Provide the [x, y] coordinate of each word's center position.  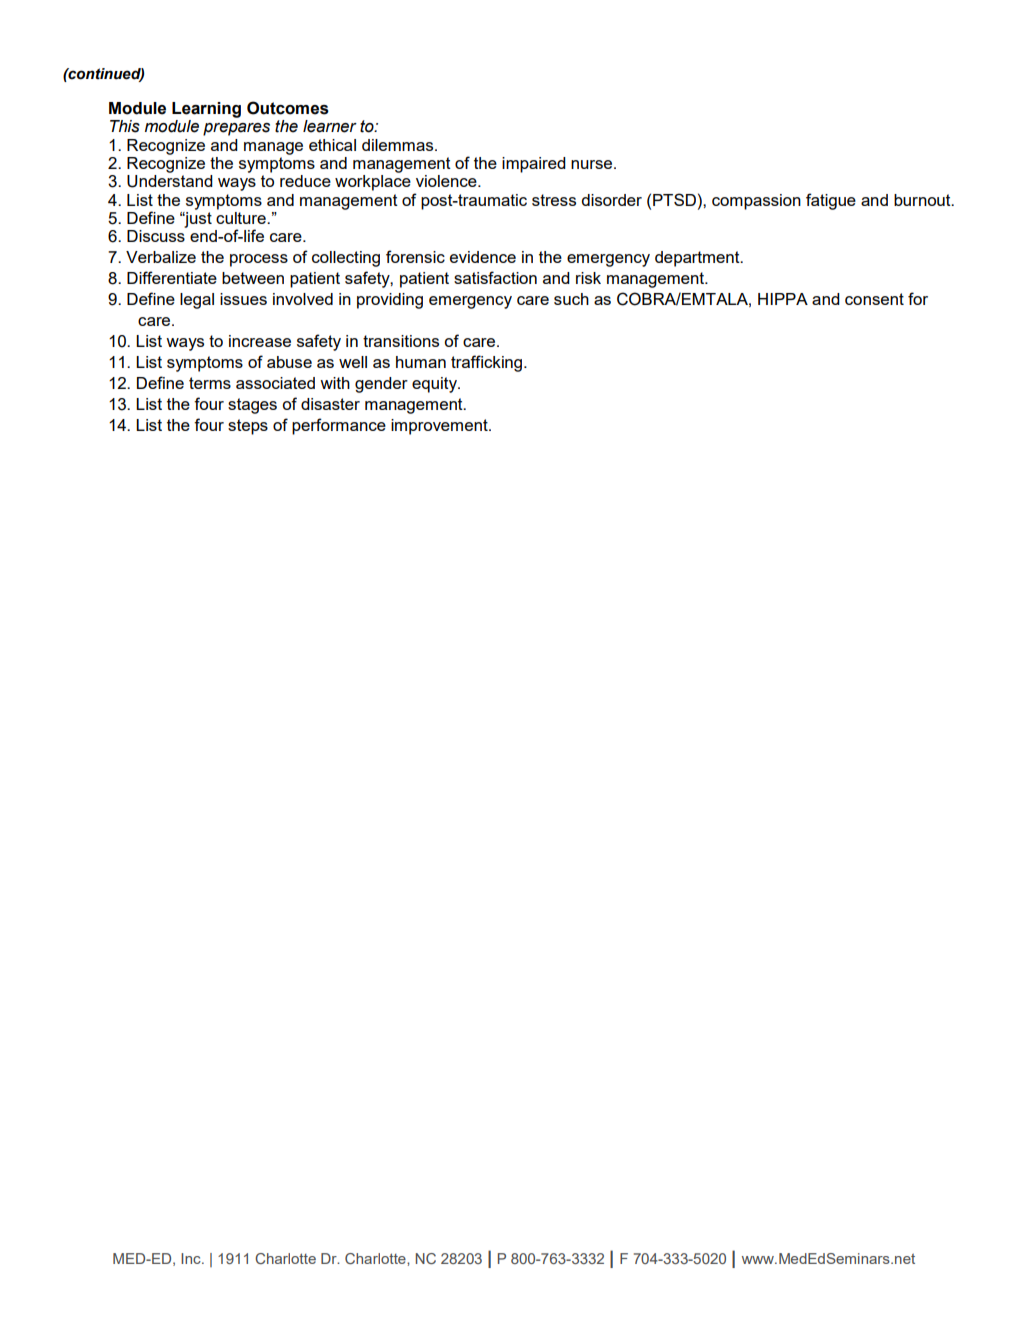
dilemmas [399, 145]
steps [248, 427]
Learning [206, 110]
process [259, 260]
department [698, 259]
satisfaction [495, 277]
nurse [593, 164]
